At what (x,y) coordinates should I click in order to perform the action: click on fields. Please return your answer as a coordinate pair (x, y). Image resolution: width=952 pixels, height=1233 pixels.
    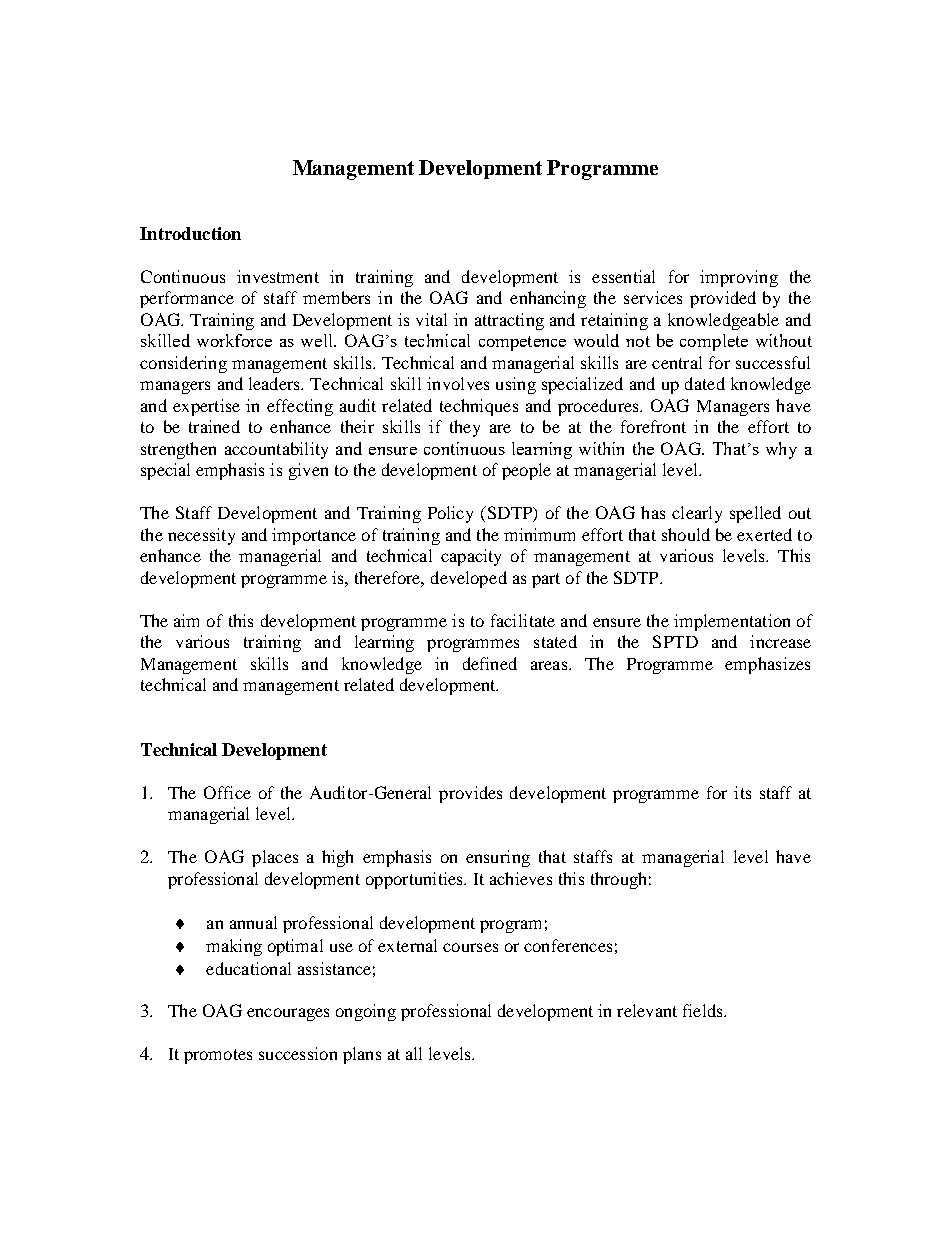
    Looking at the image, I should click on (704, 1010).
